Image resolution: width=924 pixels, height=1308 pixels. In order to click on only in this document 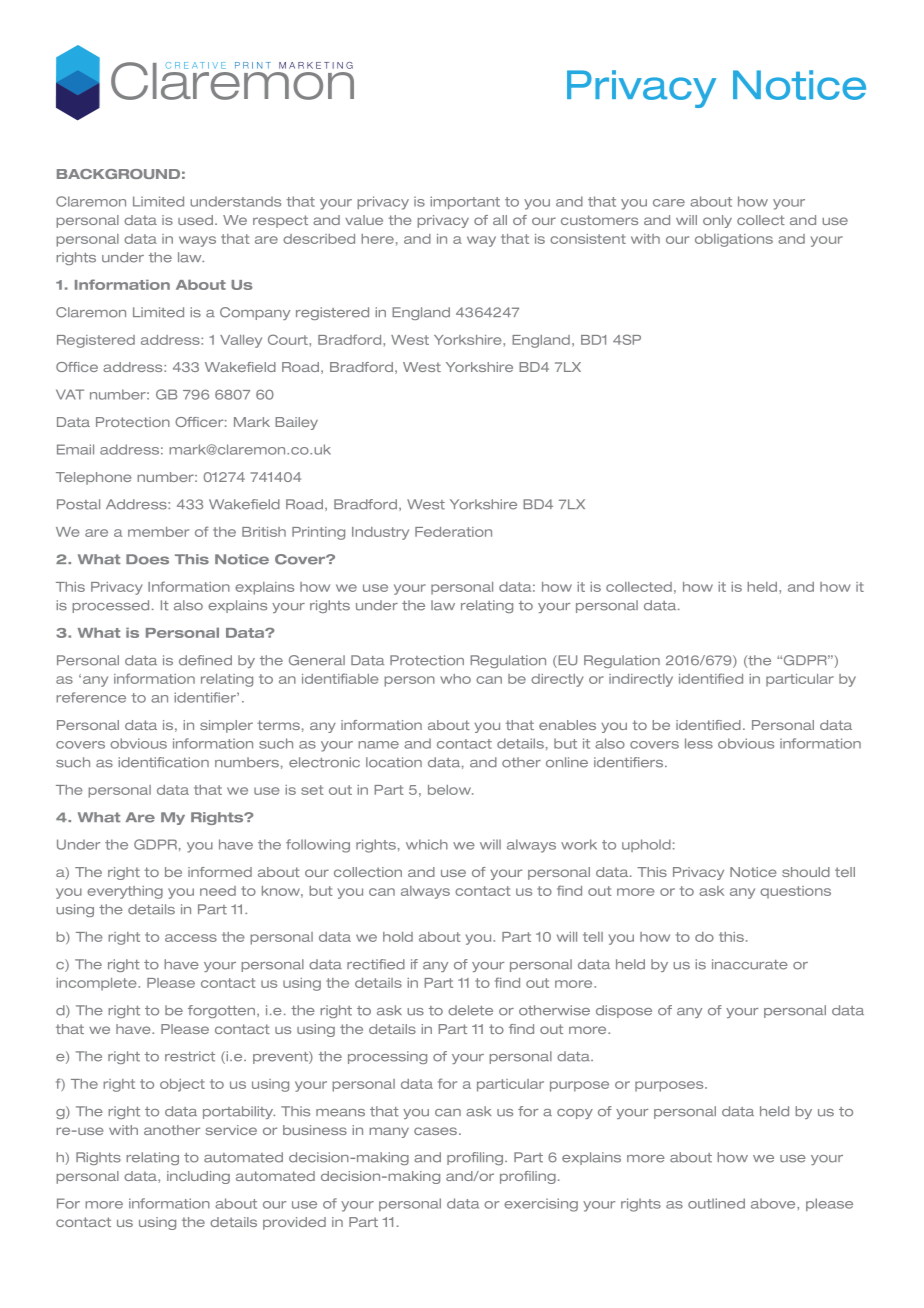, I will do `click(717, 221)`.
